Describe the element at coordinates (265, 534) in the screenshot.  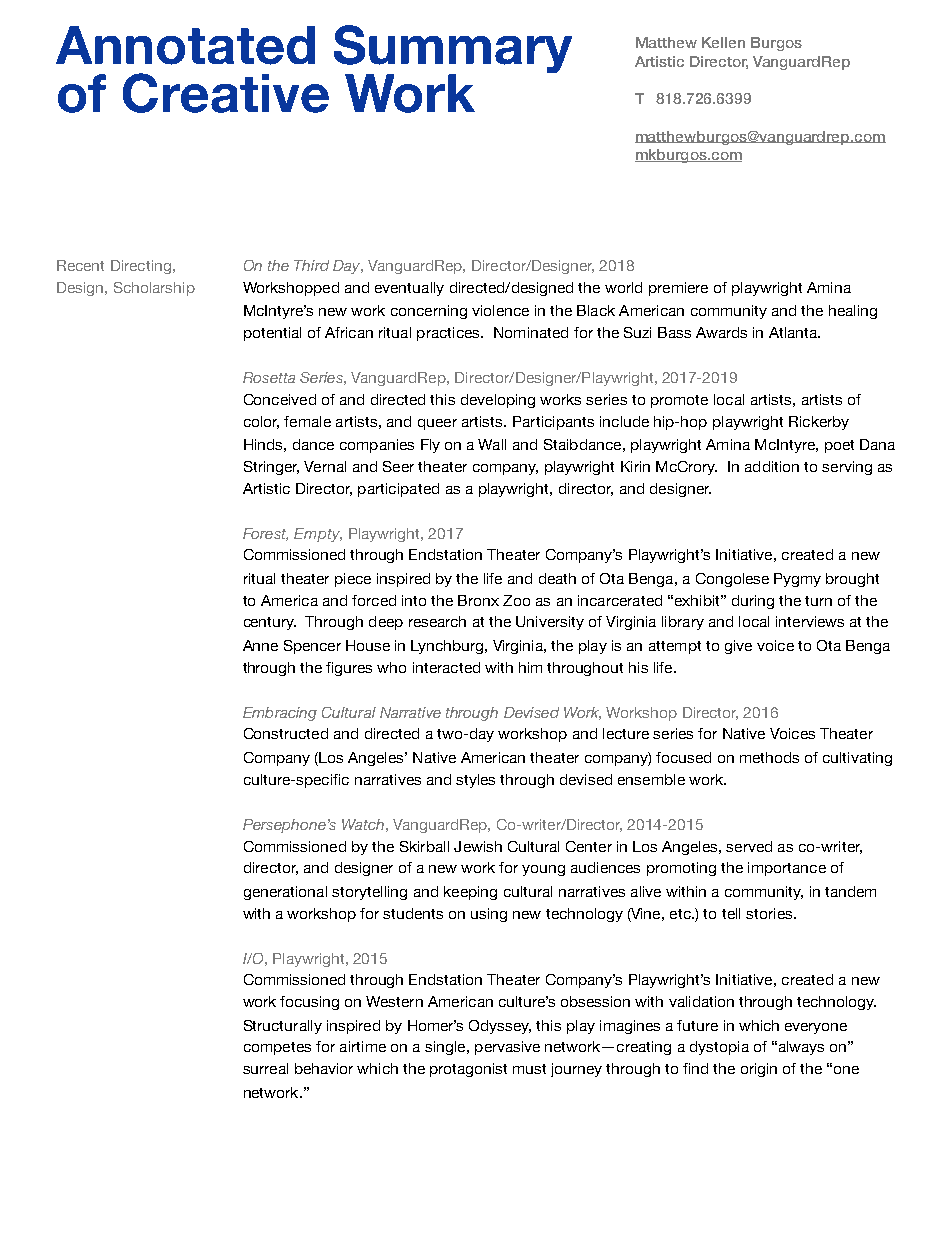
I see `Forest` at that location.
